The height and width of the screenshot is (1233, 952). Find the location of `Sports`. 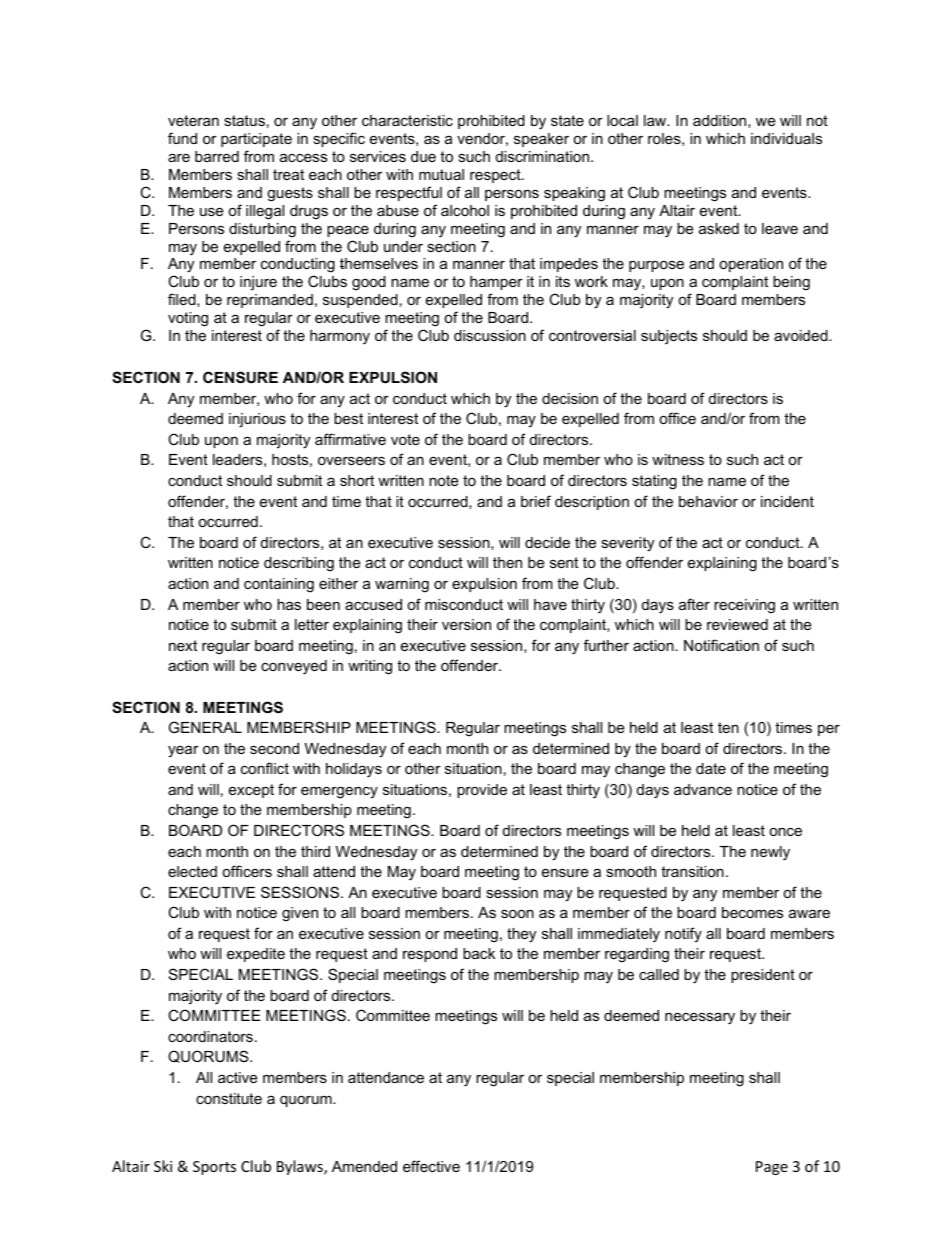

Sports is located at coordinates (214, 1168).
